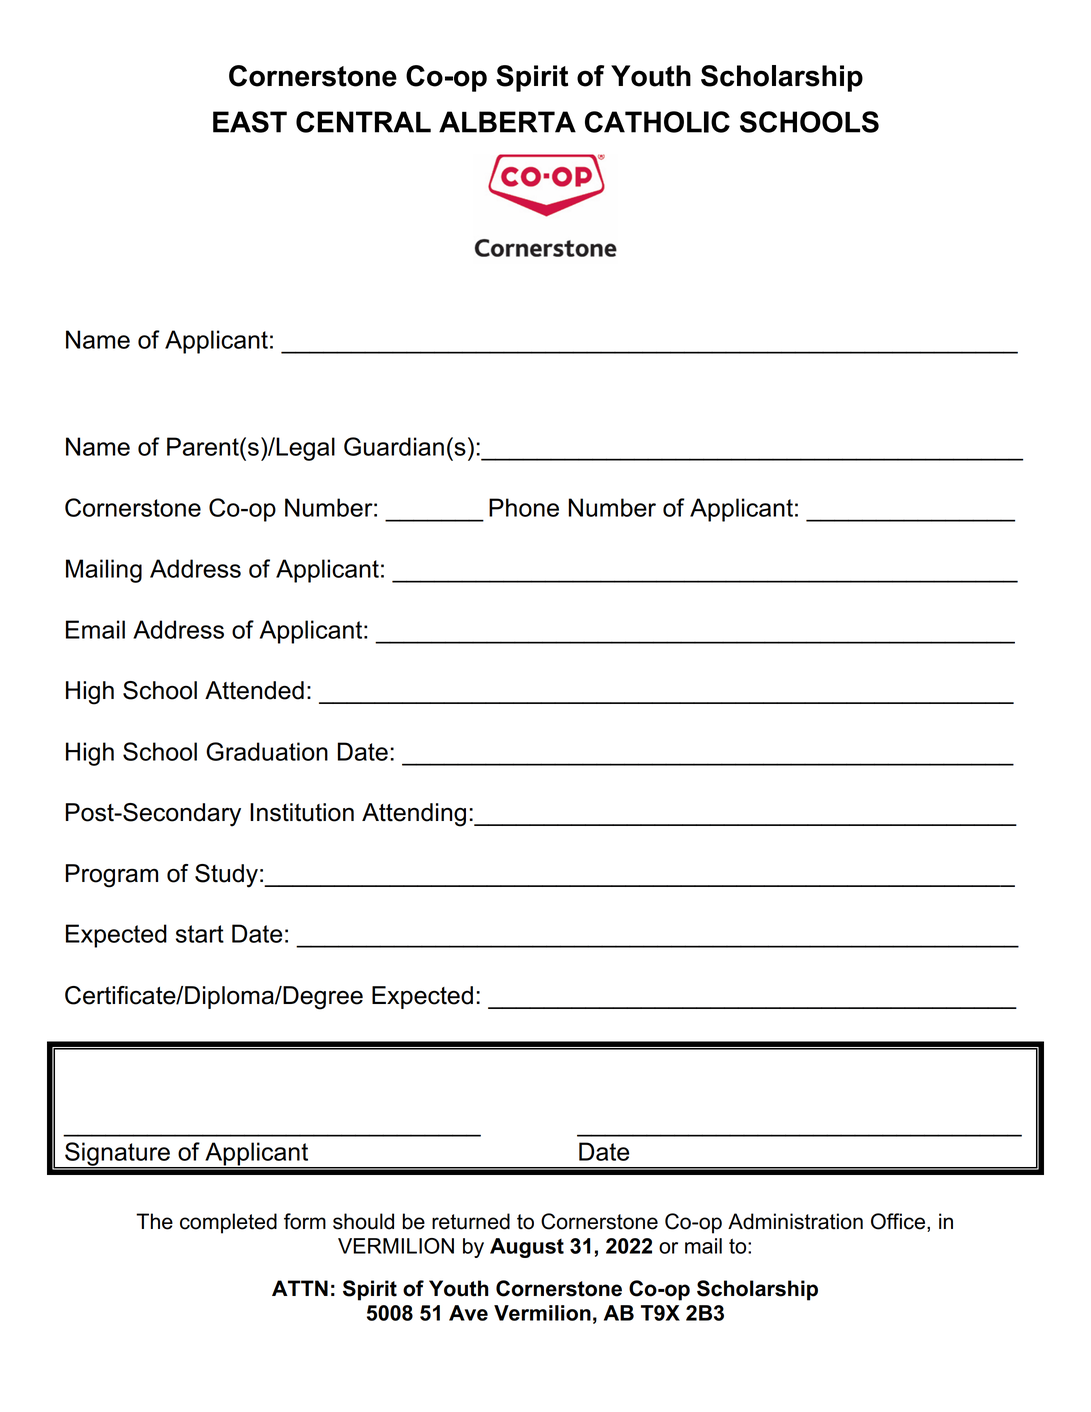  What do you see at coordinates (471, 1221) in the image?
I see `returned` at bounding box center [471, 1221].
